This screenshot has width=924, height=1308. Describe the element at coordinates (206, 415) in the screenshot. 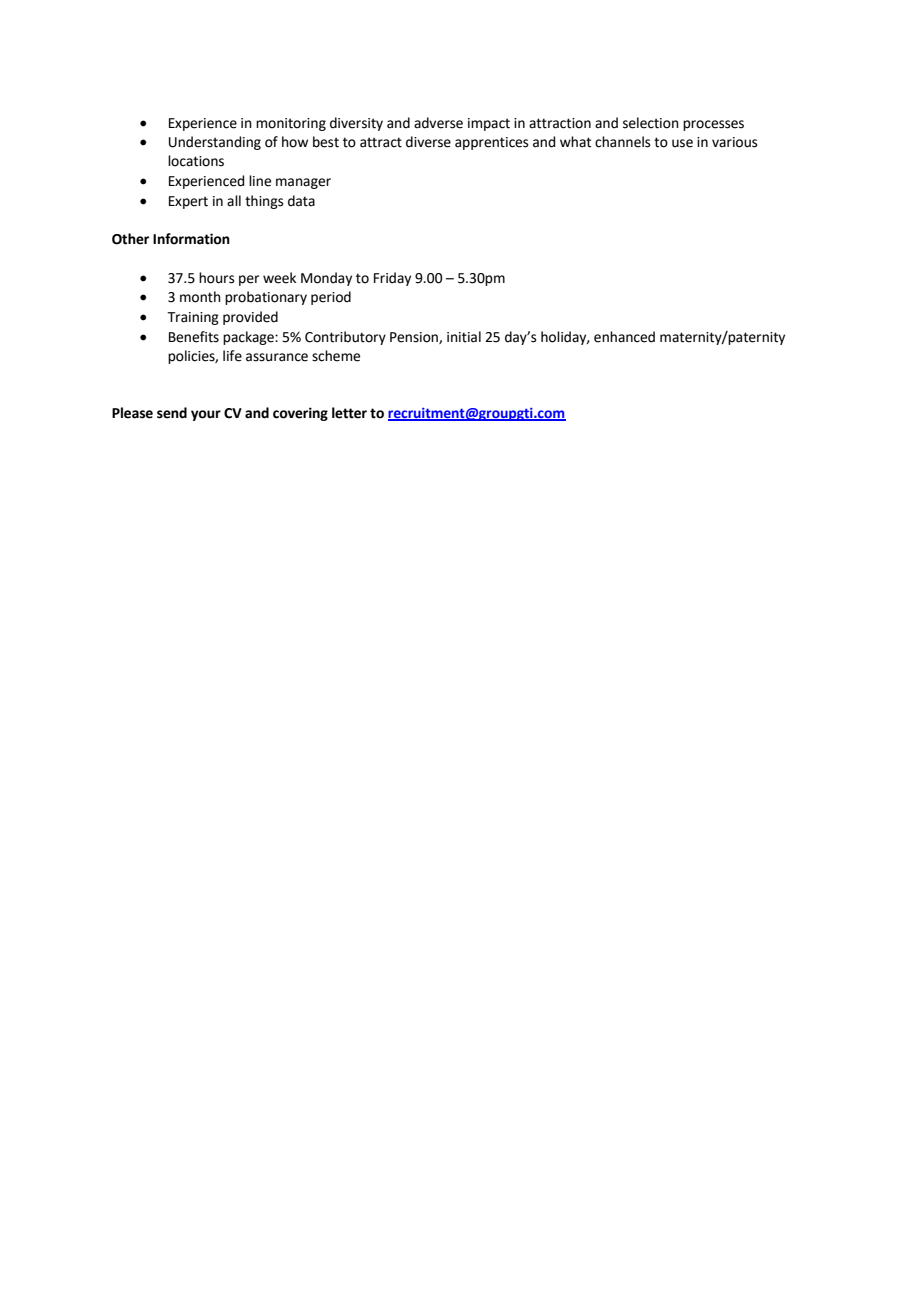

I see `your` at that location.
